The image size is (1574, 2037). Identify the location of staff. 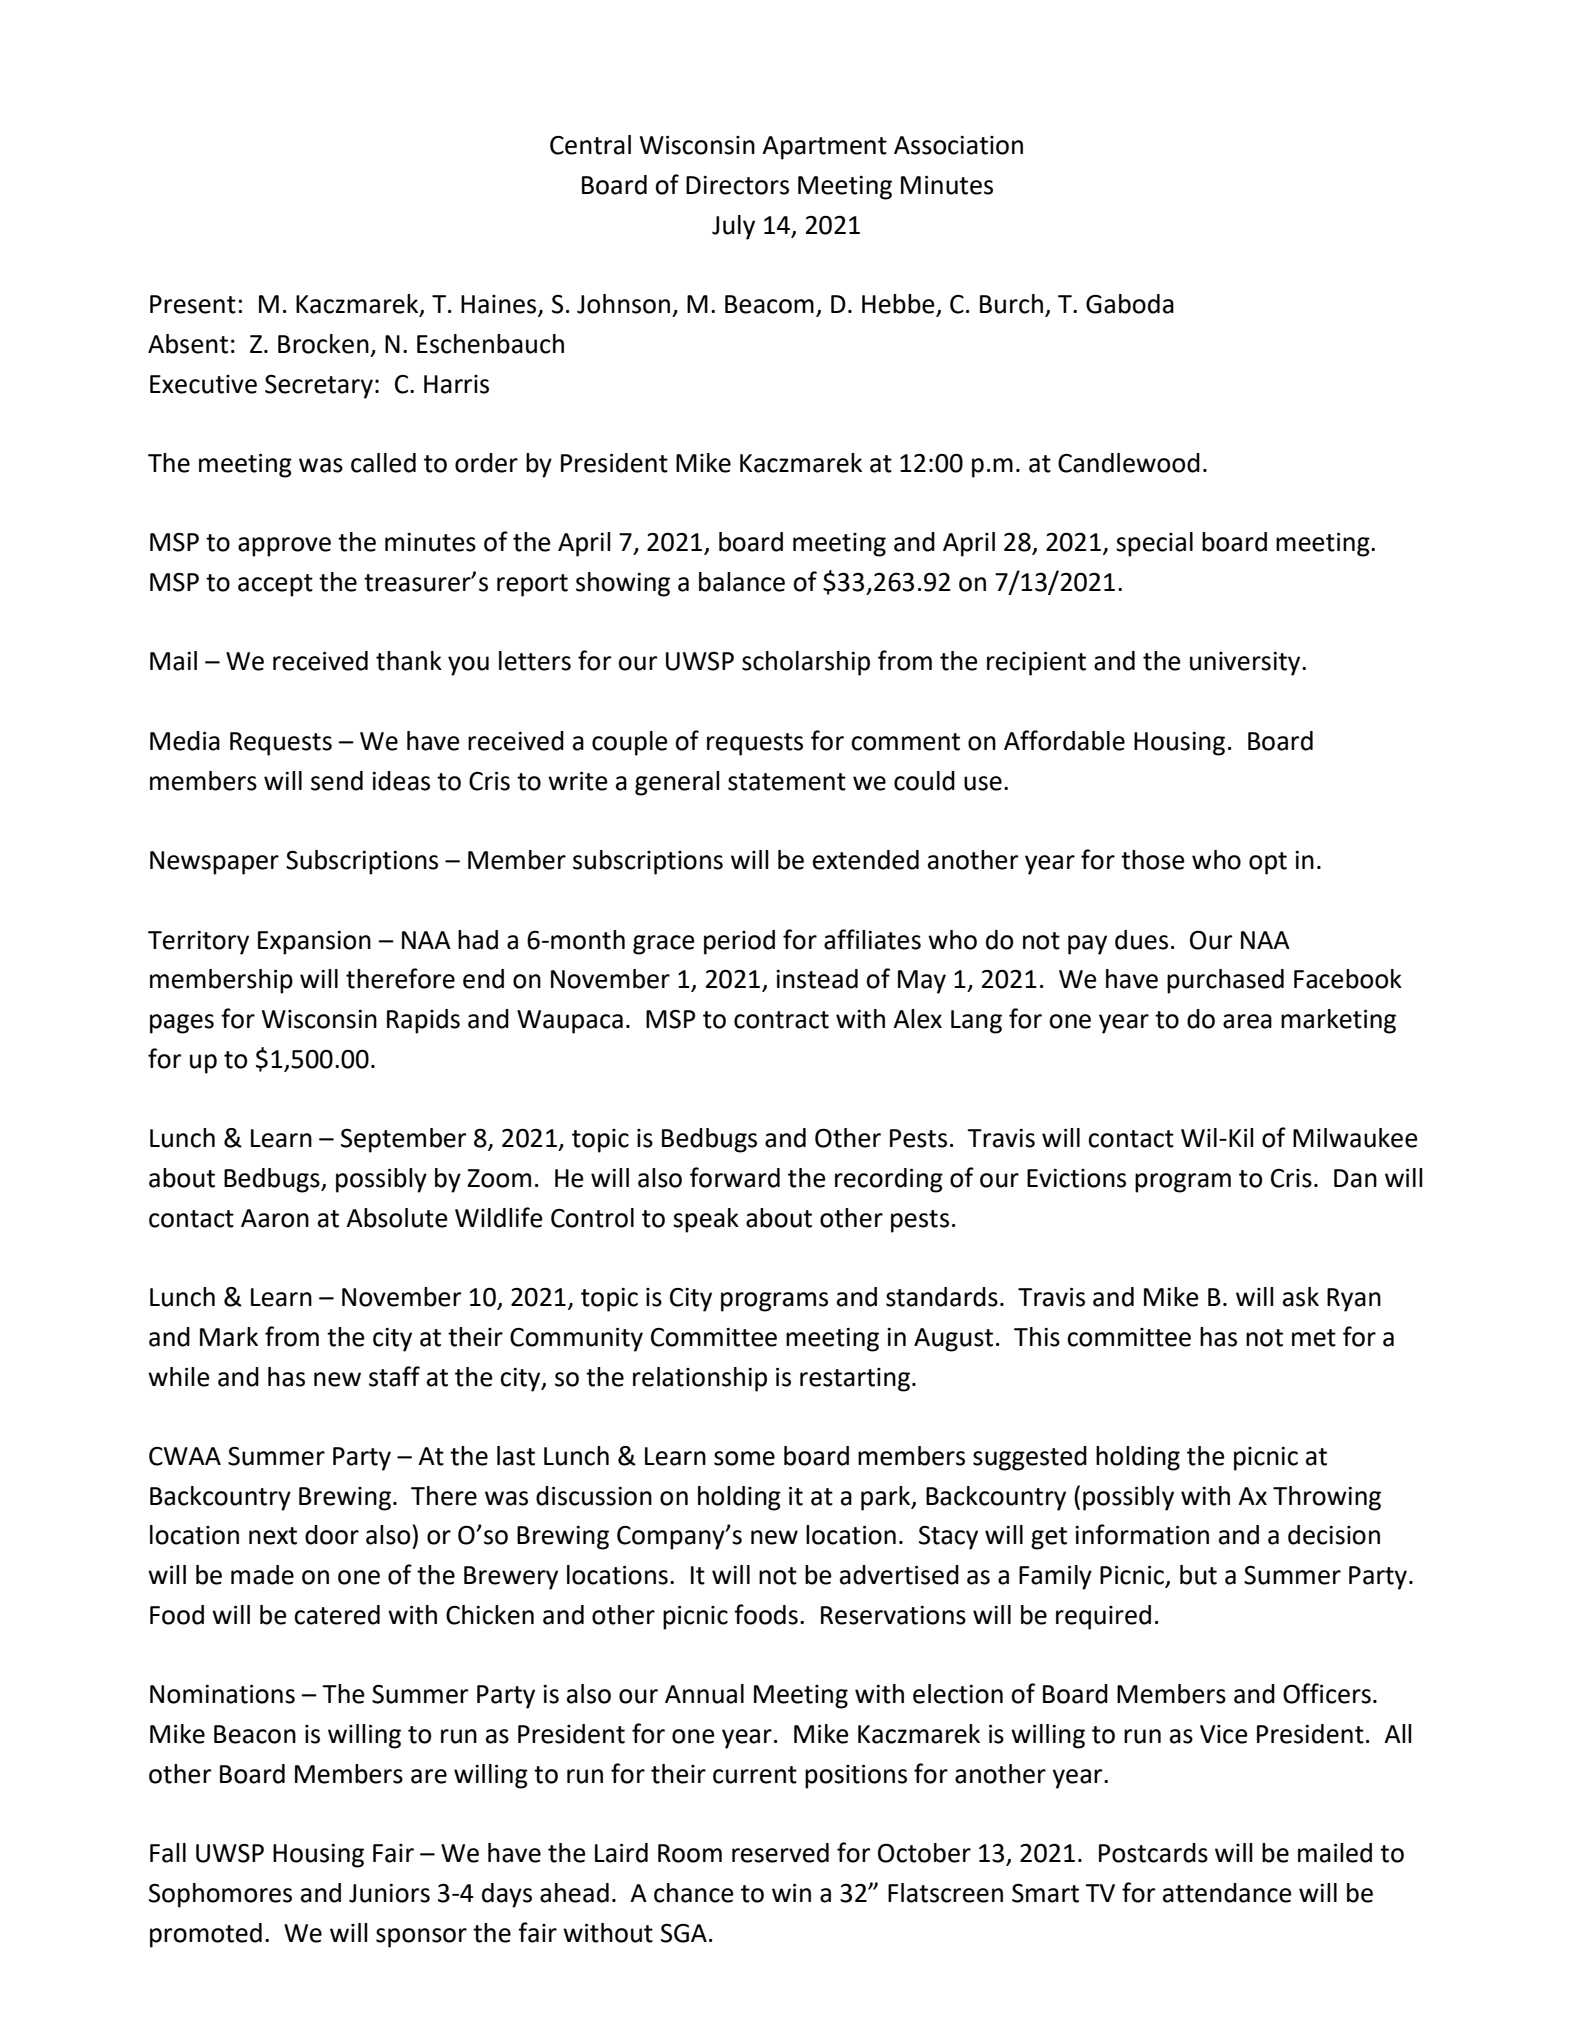
(394, 1376).
